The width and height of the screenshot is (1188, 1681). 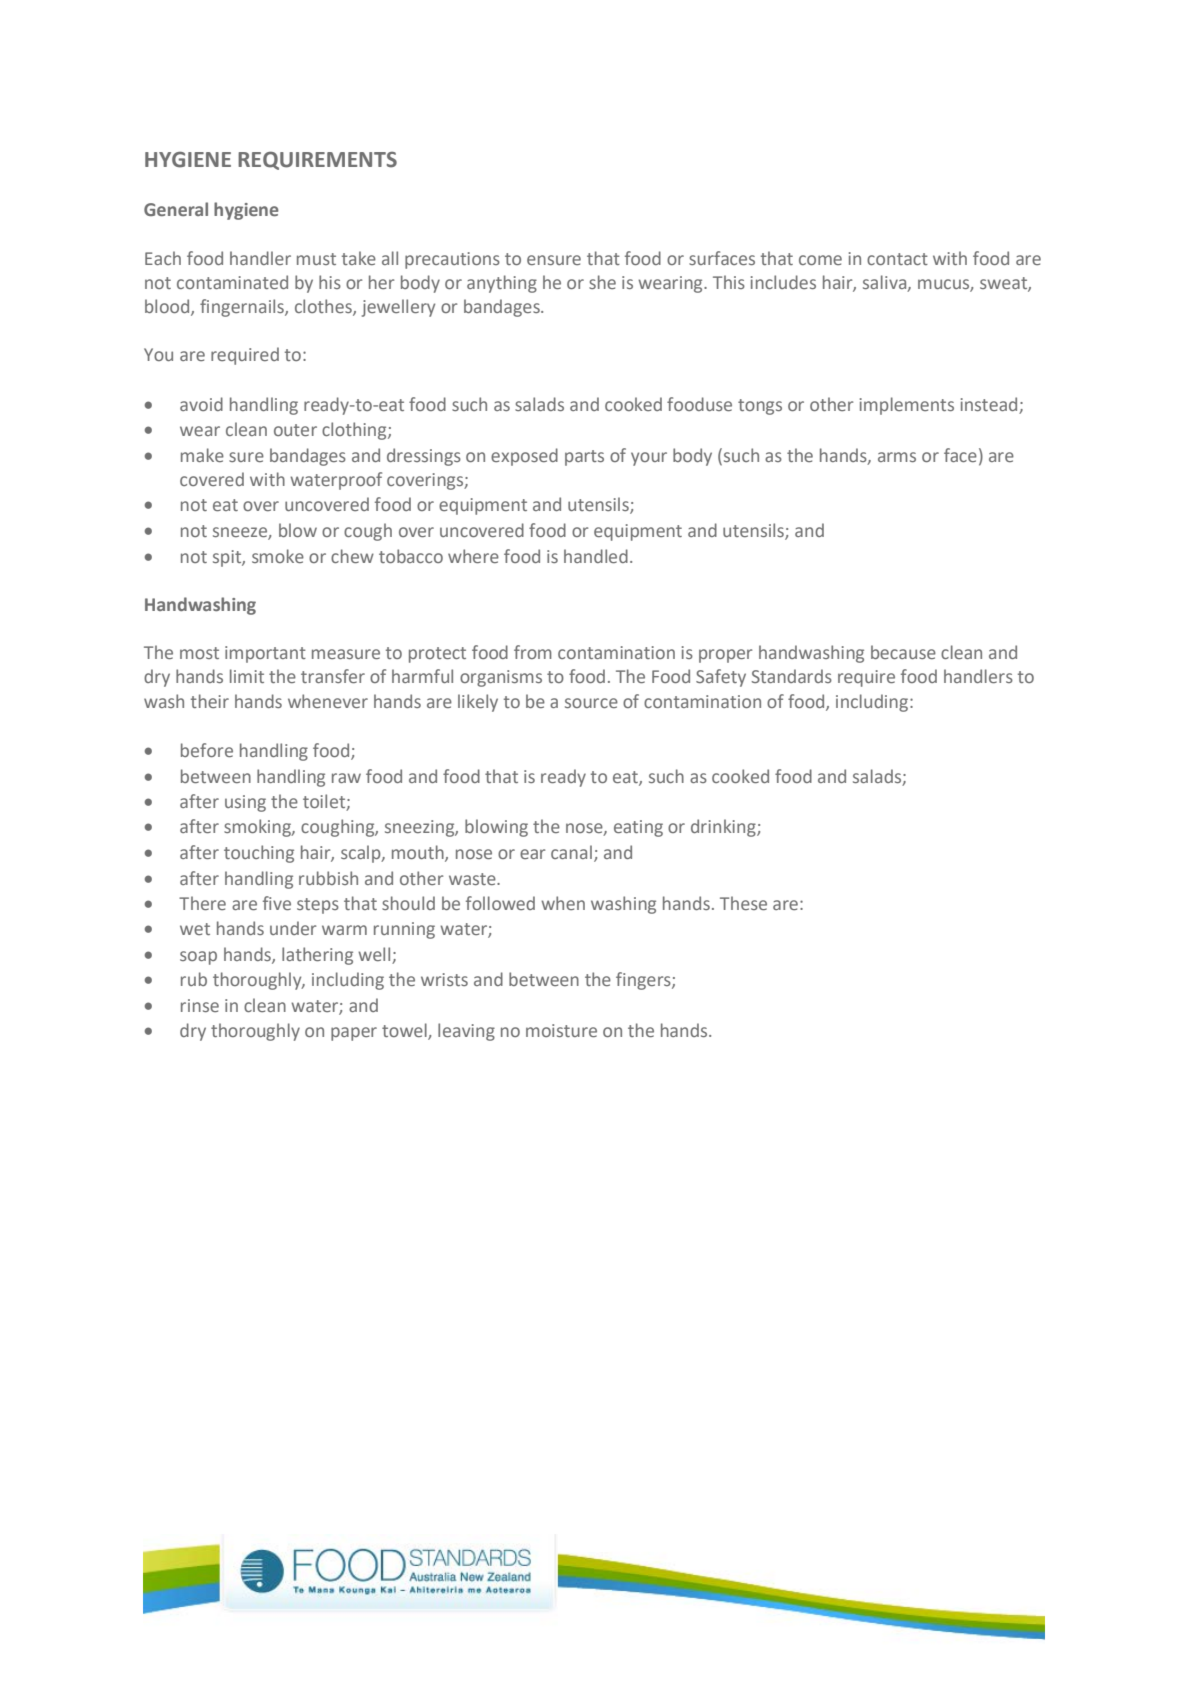 I want to click on drinking, so click(x=724, y=828).
